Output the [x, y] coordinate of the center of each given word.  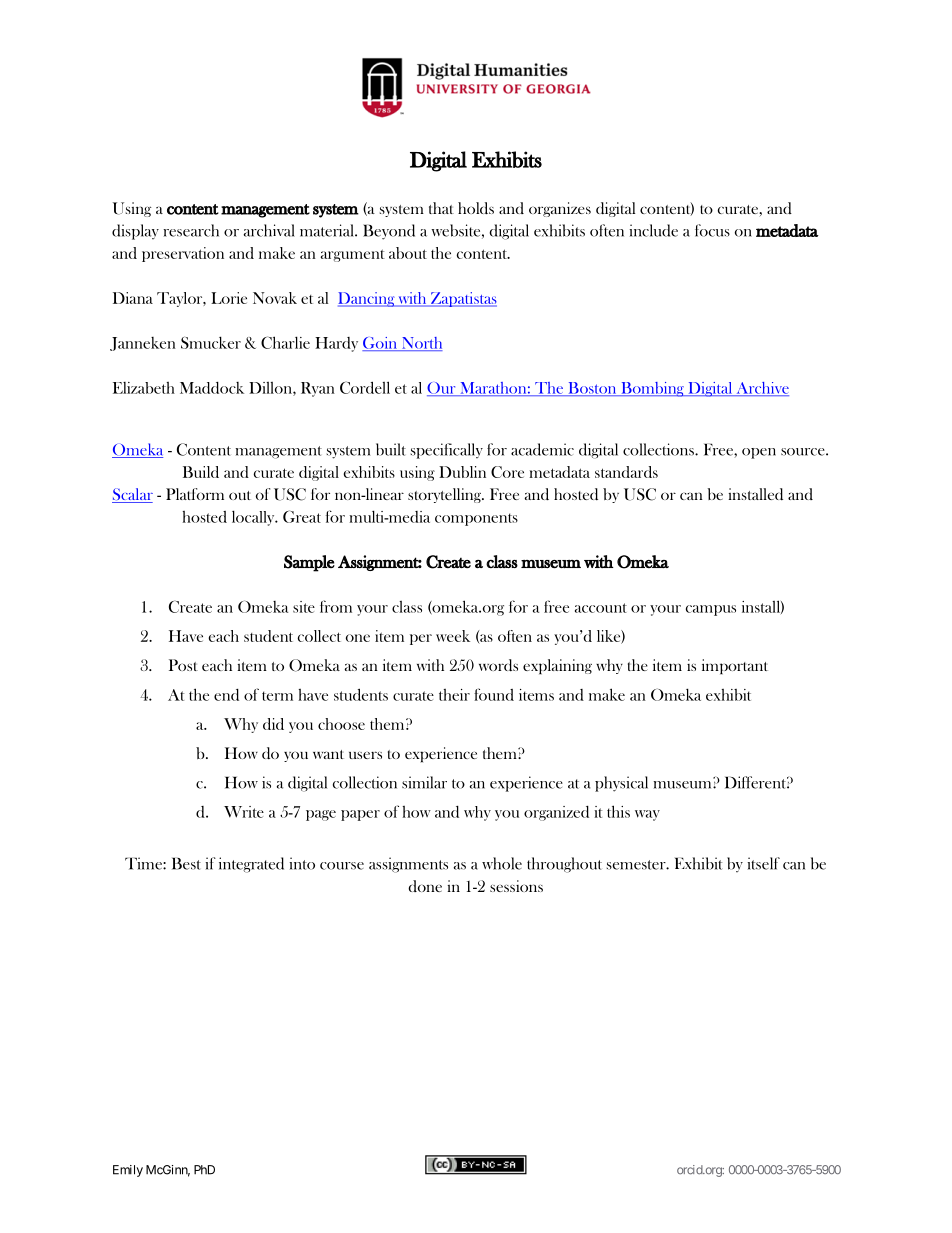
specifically [447, 451]
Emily [128, 1171]
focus [712, 230]
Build [201, 472]
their [454, 695]
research [191, 230]
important [735, 667]
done [425, 886]
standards [626, 472]
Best [186, 863]
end [226, 695]
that [441, 208]
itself [763, 863]
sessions [516, 886]
